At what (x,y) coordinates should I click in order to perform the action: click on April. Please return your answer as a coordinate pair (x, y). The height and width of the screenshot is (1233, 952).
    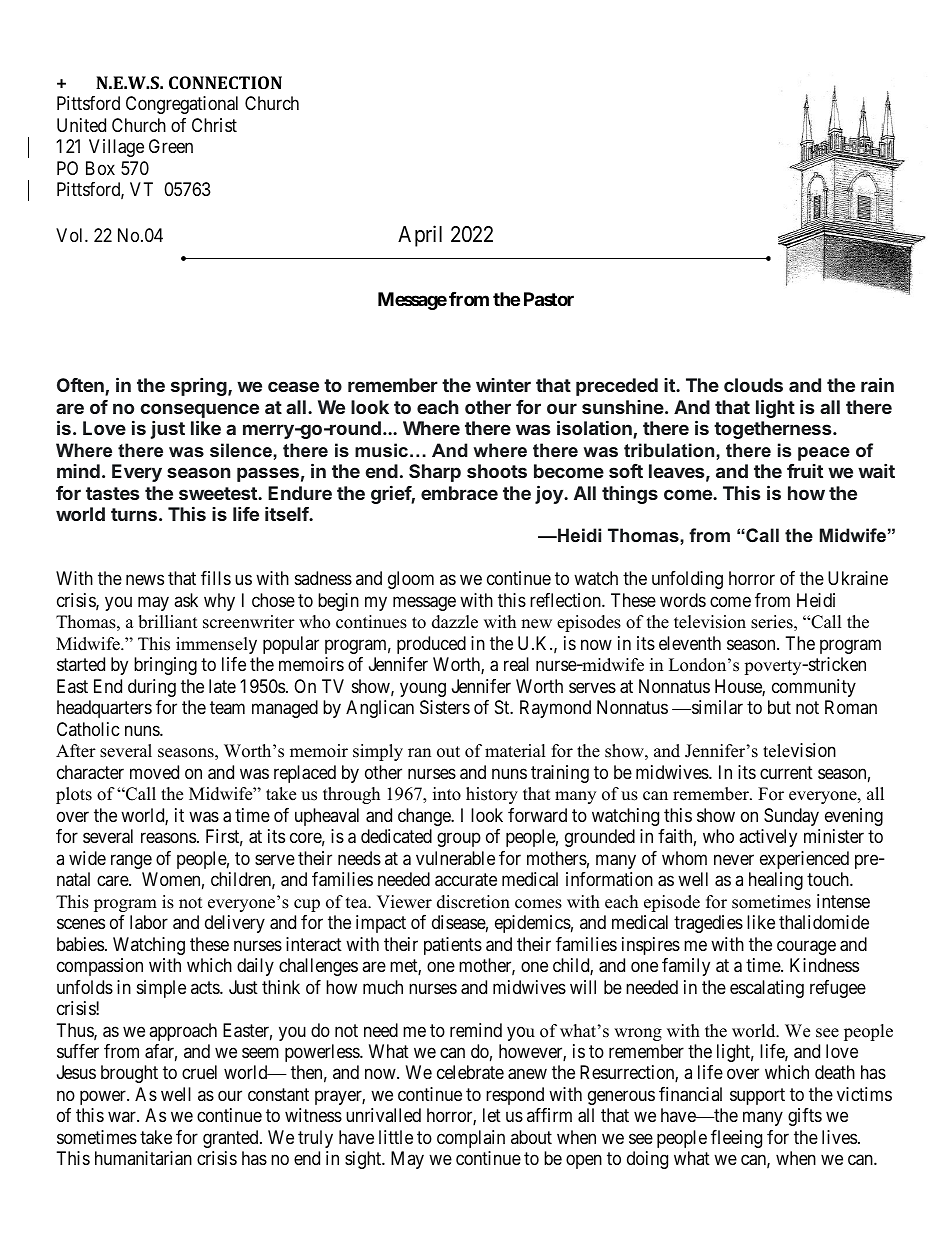
    Looking at the image, I should click on (420, 236).
